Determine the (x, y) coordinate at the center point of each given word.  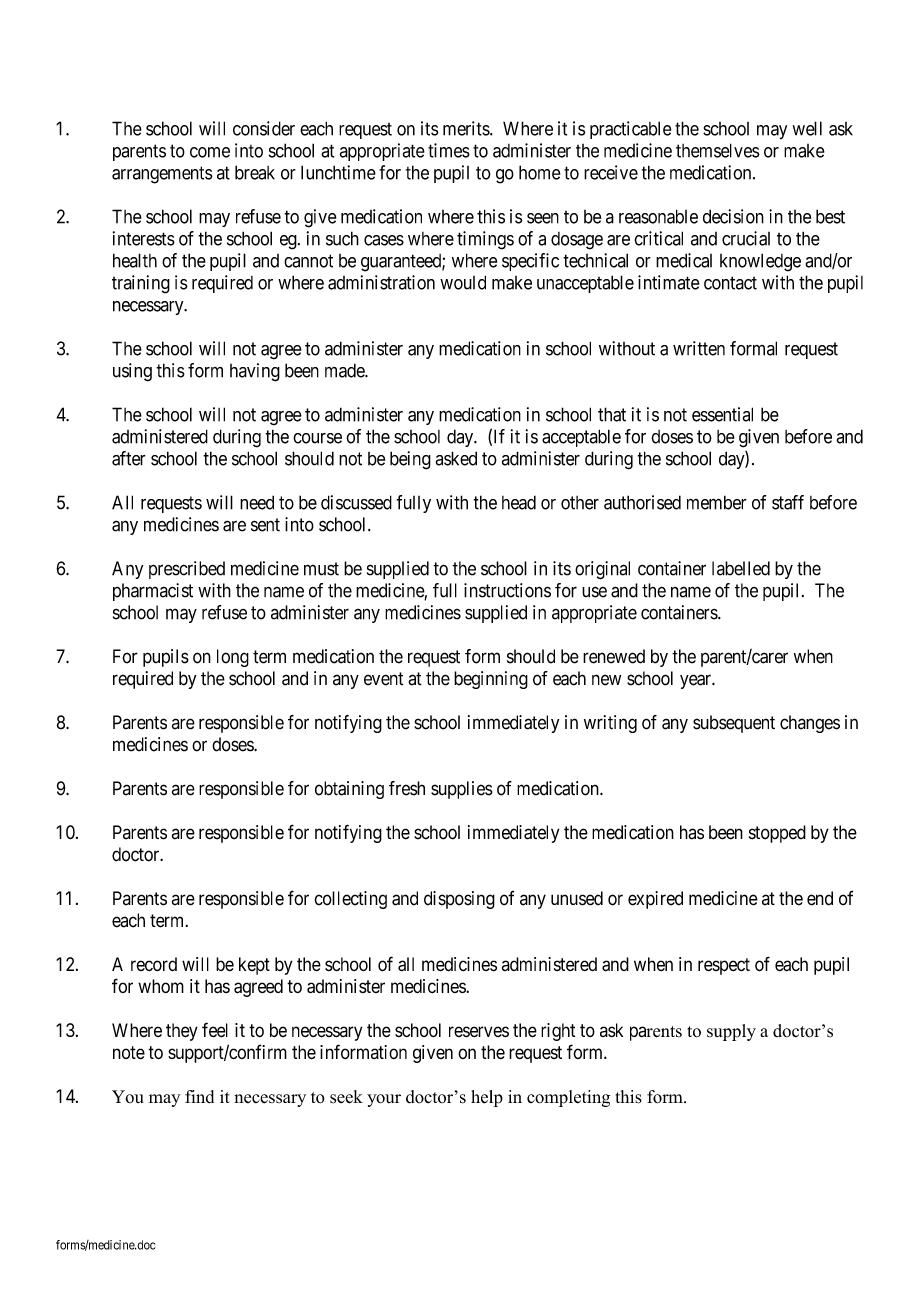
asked (456, 458)
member (717, 502)
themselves (718, 150)
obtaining (349, 790)
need (257, 502)
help (487, 1098)
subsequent (734, 724)
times (449, 150)
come (210, 152)
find (199, 1097)
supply (731, 1032)
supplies (462, 790)
